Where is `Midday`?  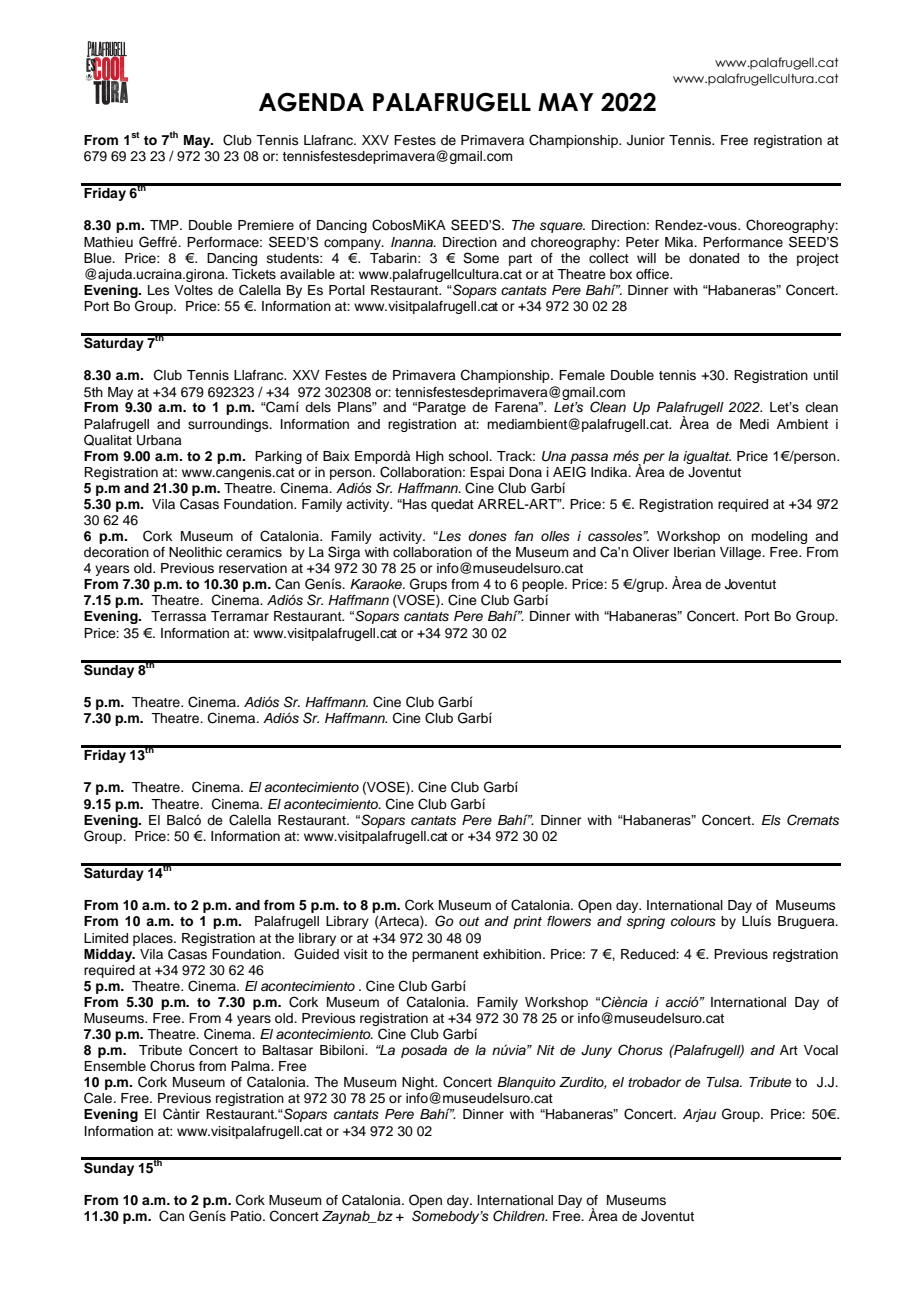 Midday is located at coordinates (109, 955).
